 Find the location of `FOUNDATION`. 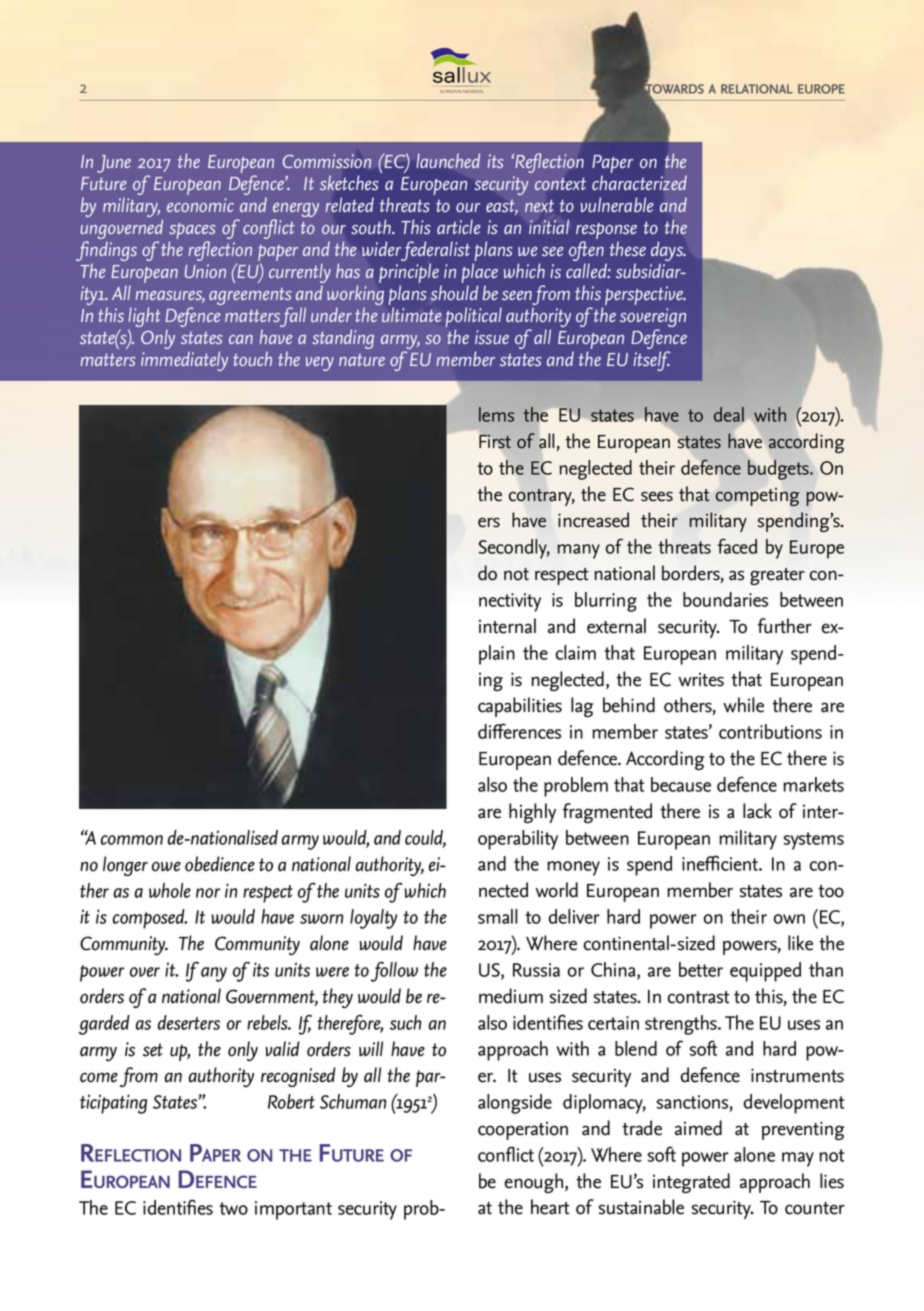

FOUNDATION is located at coordinates (468, 91).
